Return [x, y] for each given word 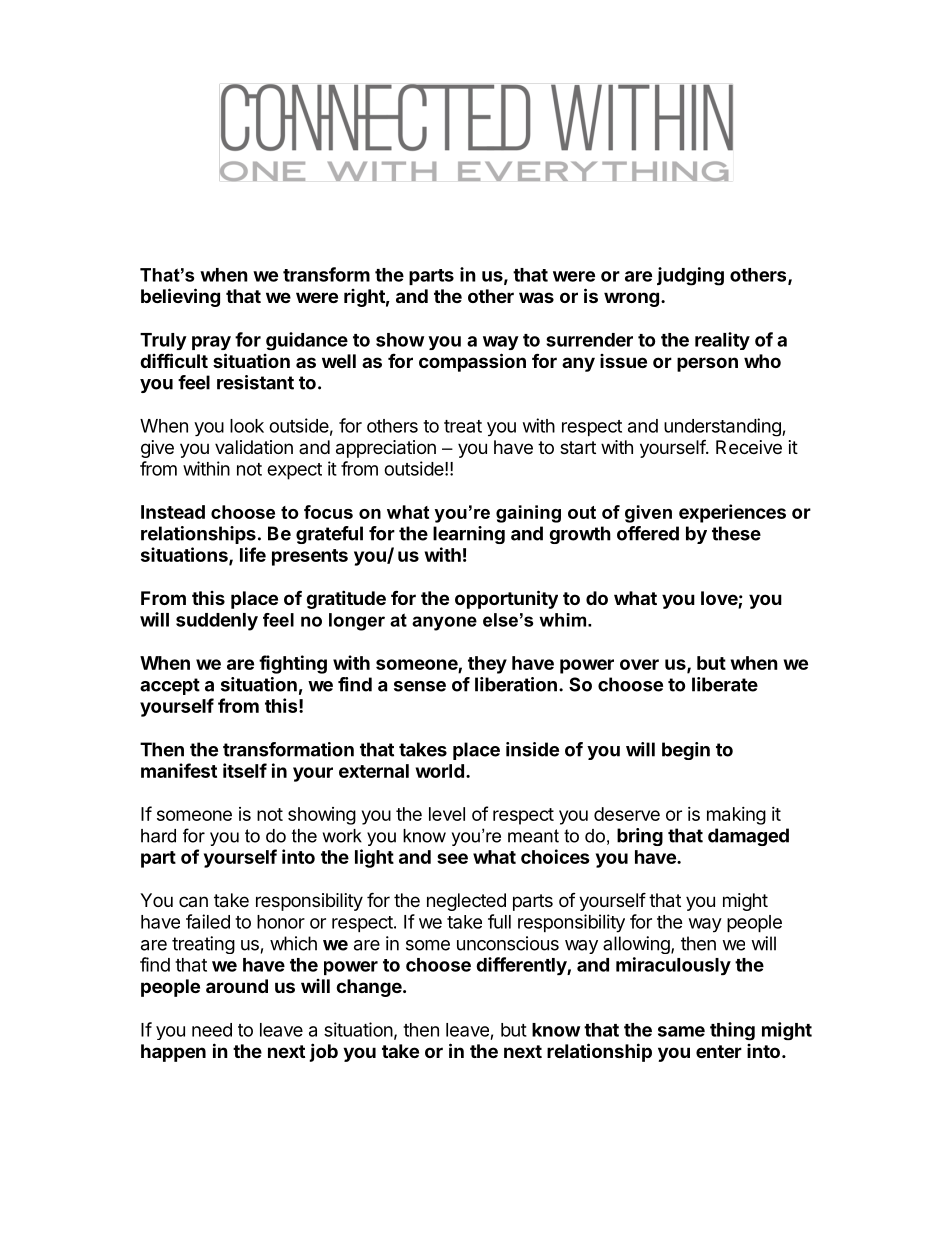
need [212, 1030]
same [681, 1031]
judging [690, 276]
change [369, 988]
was [536, 297]
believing [180, 297]
